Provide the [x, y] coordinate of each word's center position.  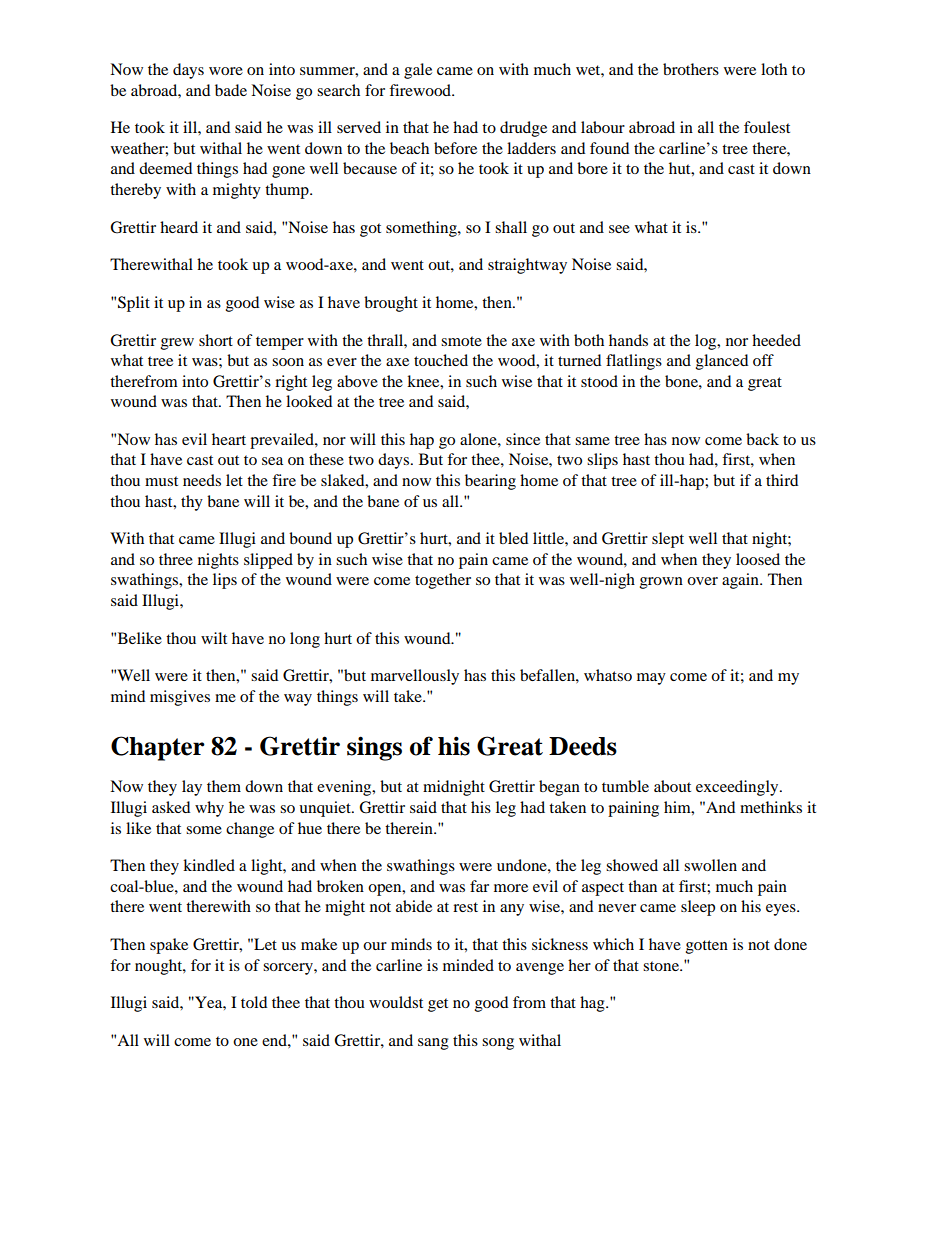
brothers [691, 69]
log [707, 342]
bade [231, 90]
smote [461, 341]
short [216, 340]
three [176, 559]
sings [374, 748]
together [443, 581]
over [702, 581]
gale [418, 71]
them [224, 786]
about [672, 786]
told [254, 1002]
